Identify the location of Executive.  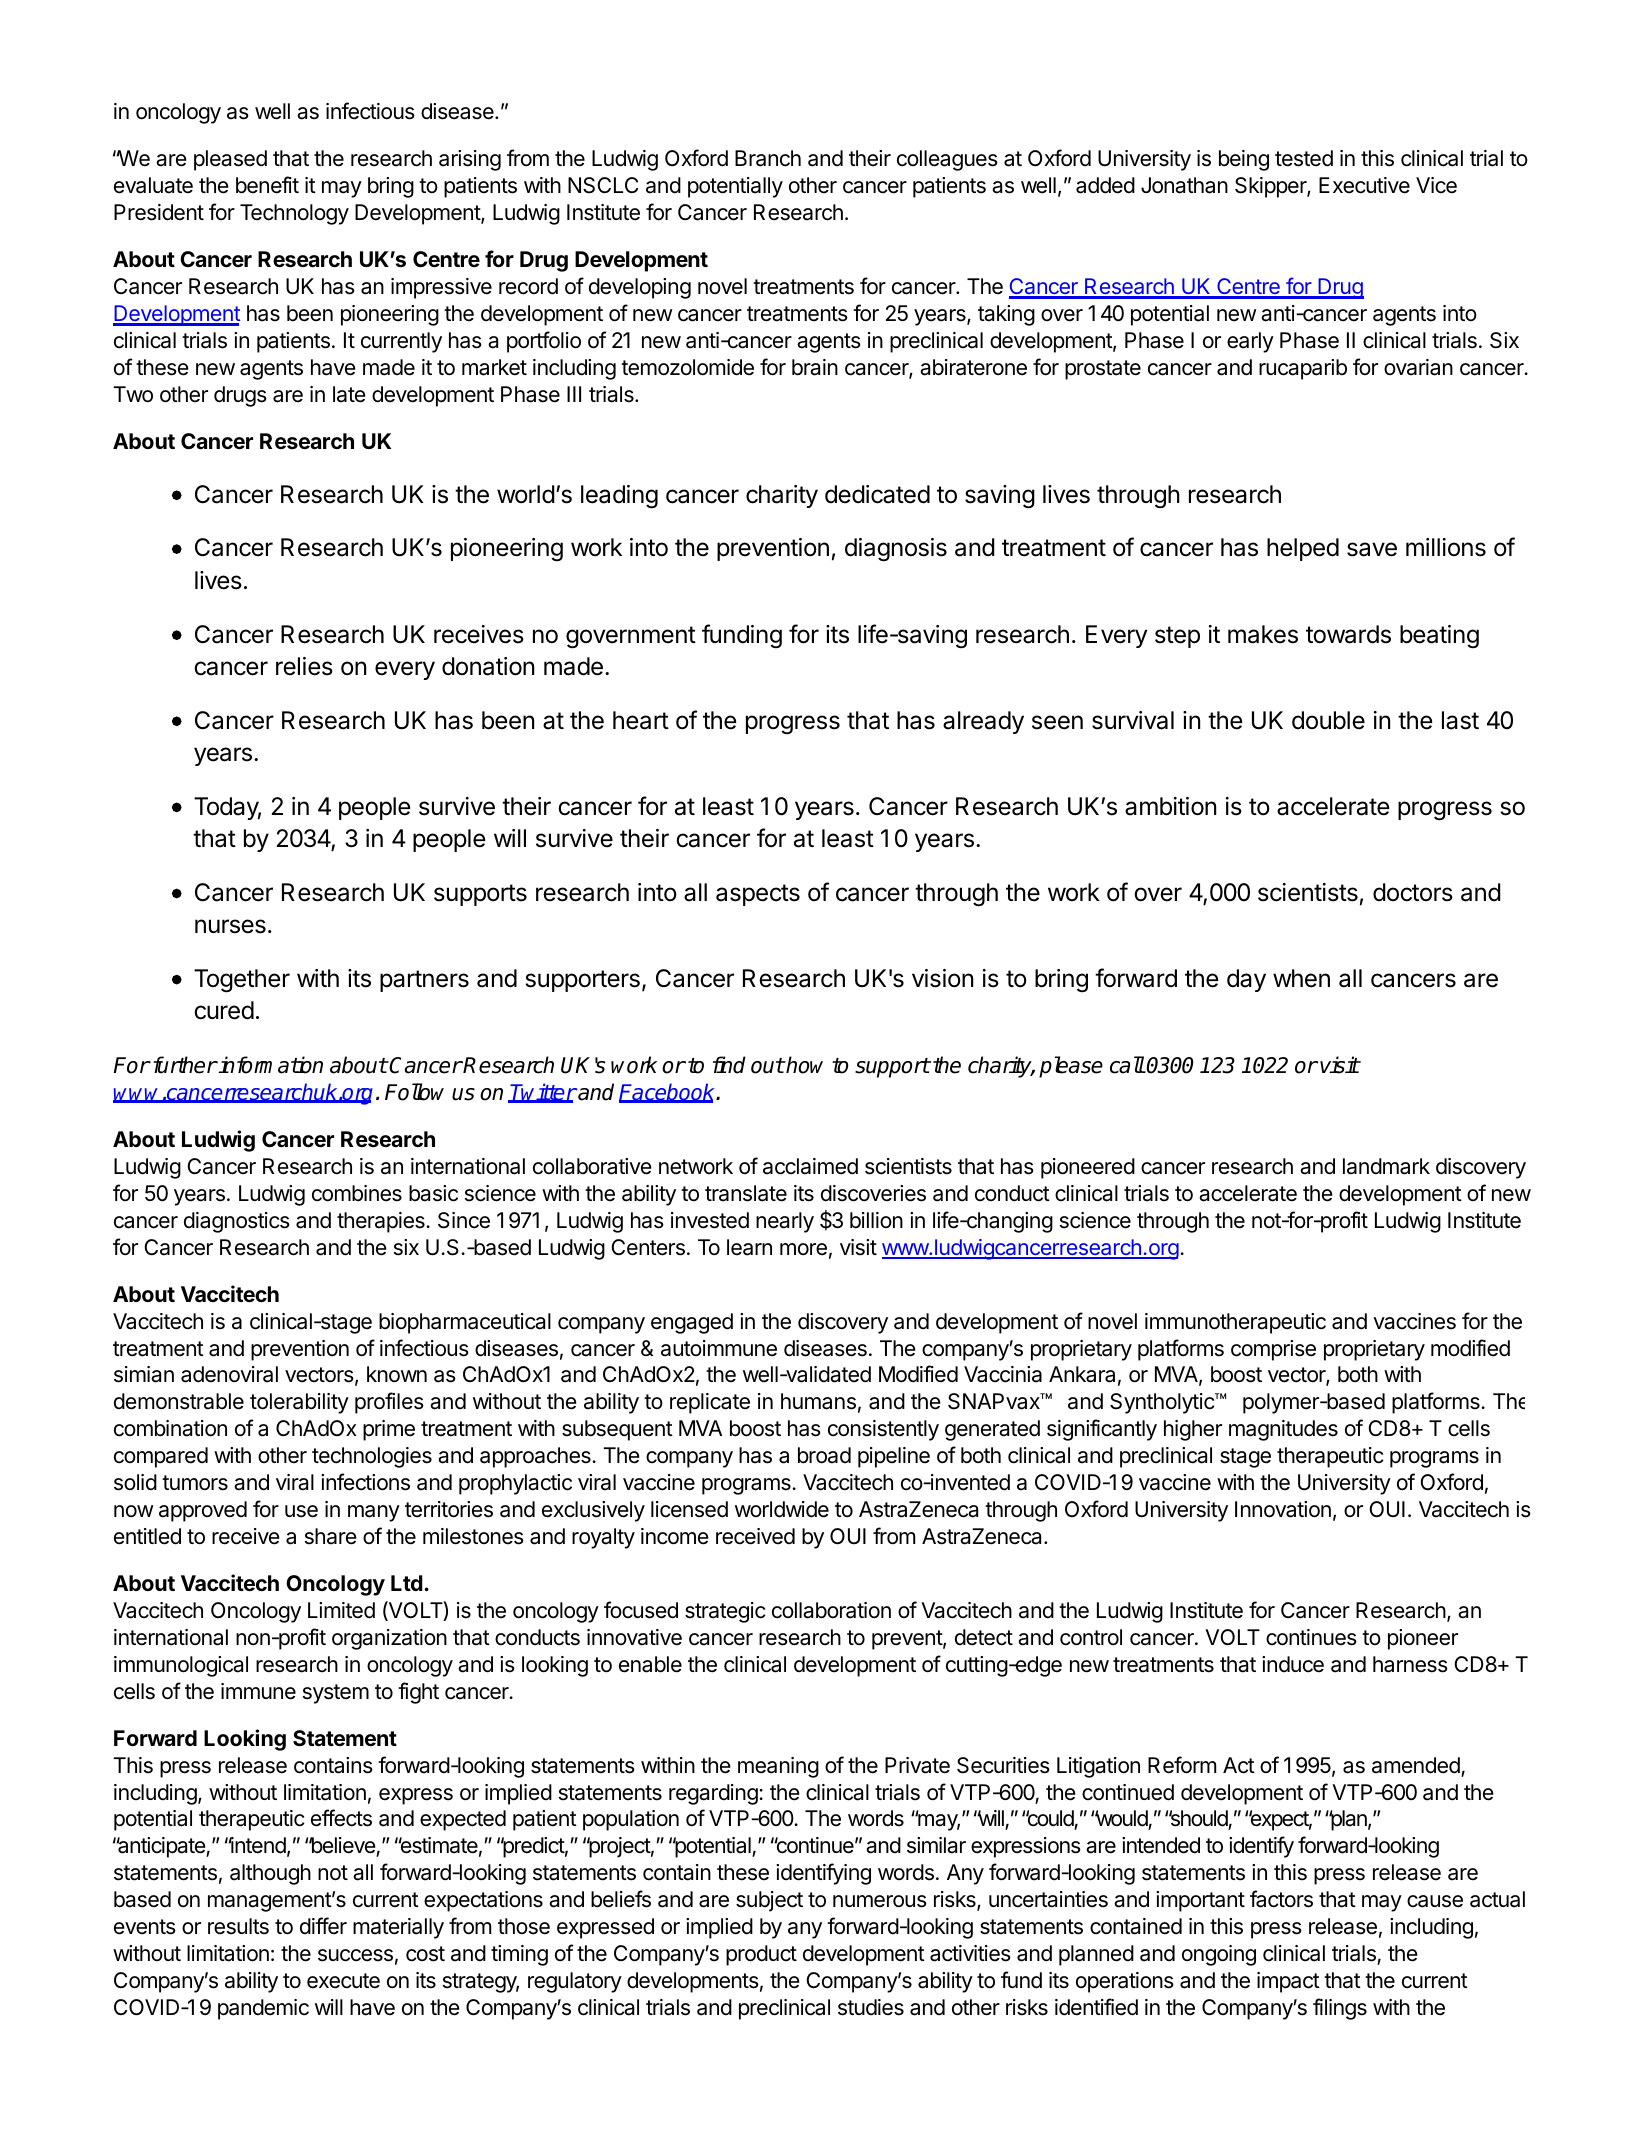
(1364, 185).
